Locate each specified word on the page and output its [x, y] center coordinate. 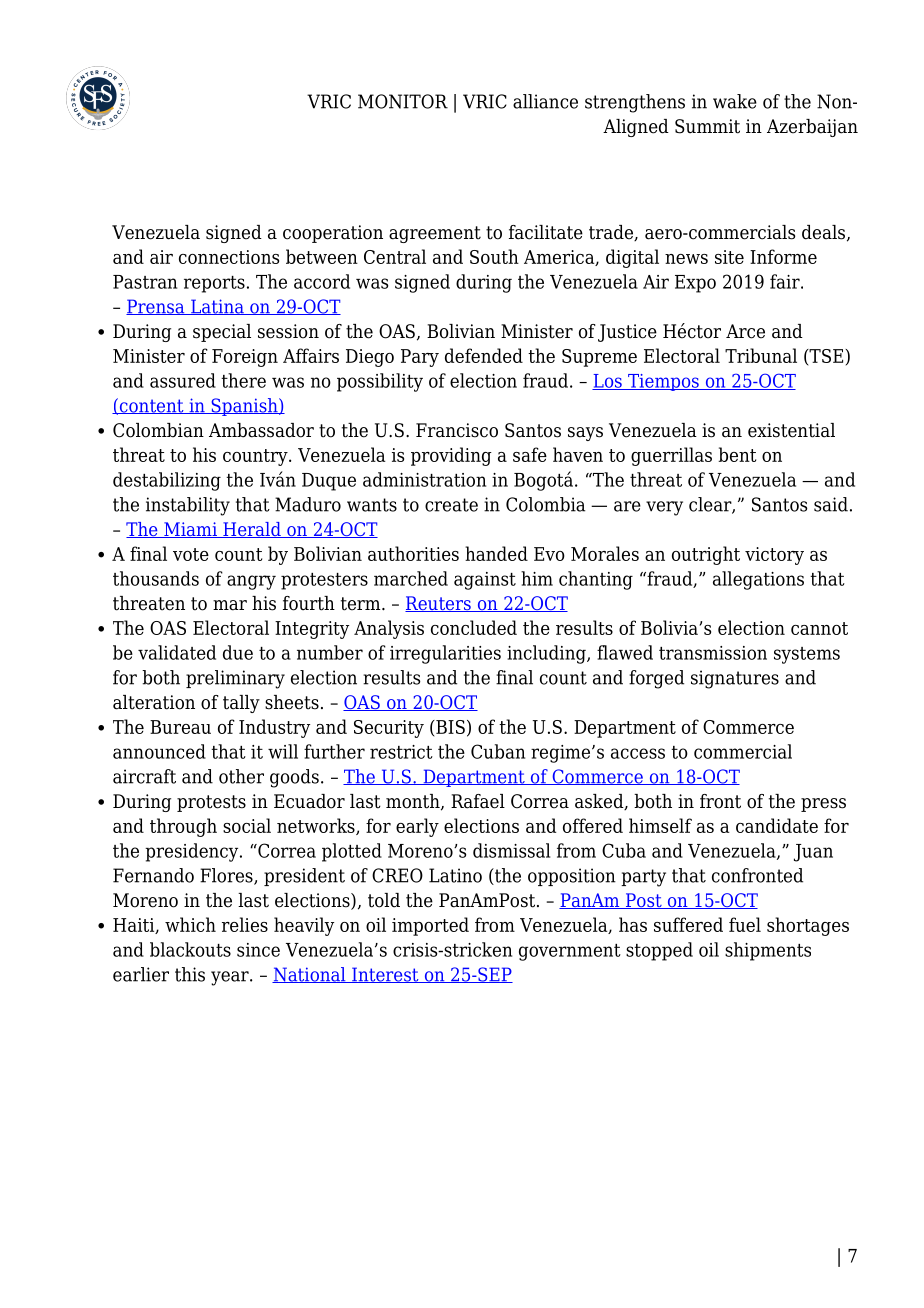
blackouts [190, 949]
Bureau [180, 727]
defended [484, 355]
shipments [768, 951]
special [222, 333]
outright [706, 555]
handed [496, 553]
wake [735, 101]
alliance [545, 101]
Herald [252, 530]
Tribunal [761, 355]
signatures [735, 679]
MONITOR [403, 101]
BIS [449, 727]
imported [430, 926]
